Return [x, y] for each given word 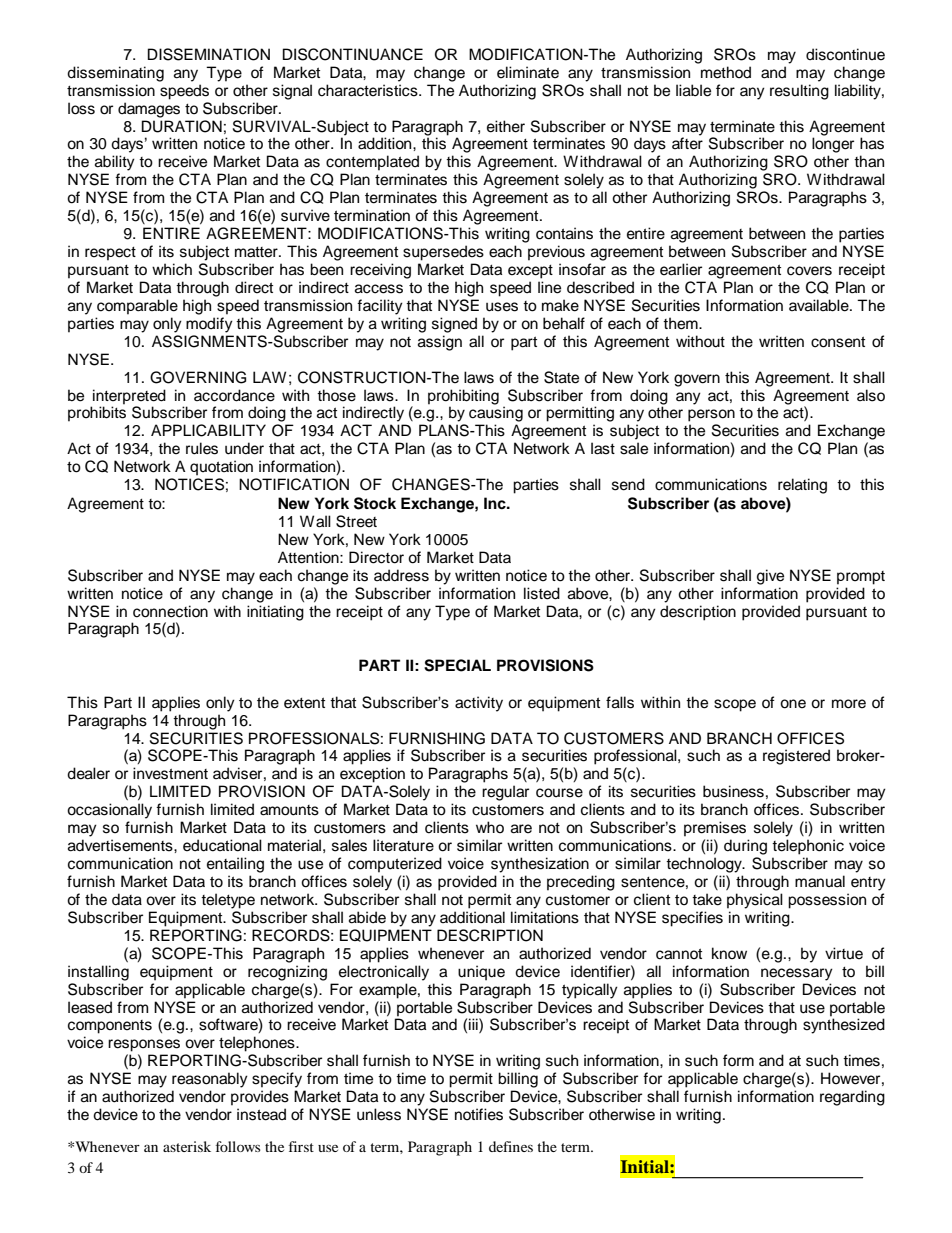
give [770, 577]
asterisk [187, 1146]
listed [542, 593]
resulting [799, 92]
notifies [479, 1114]
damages [149, 110]
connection [170, 611]
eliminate [528, 72]
